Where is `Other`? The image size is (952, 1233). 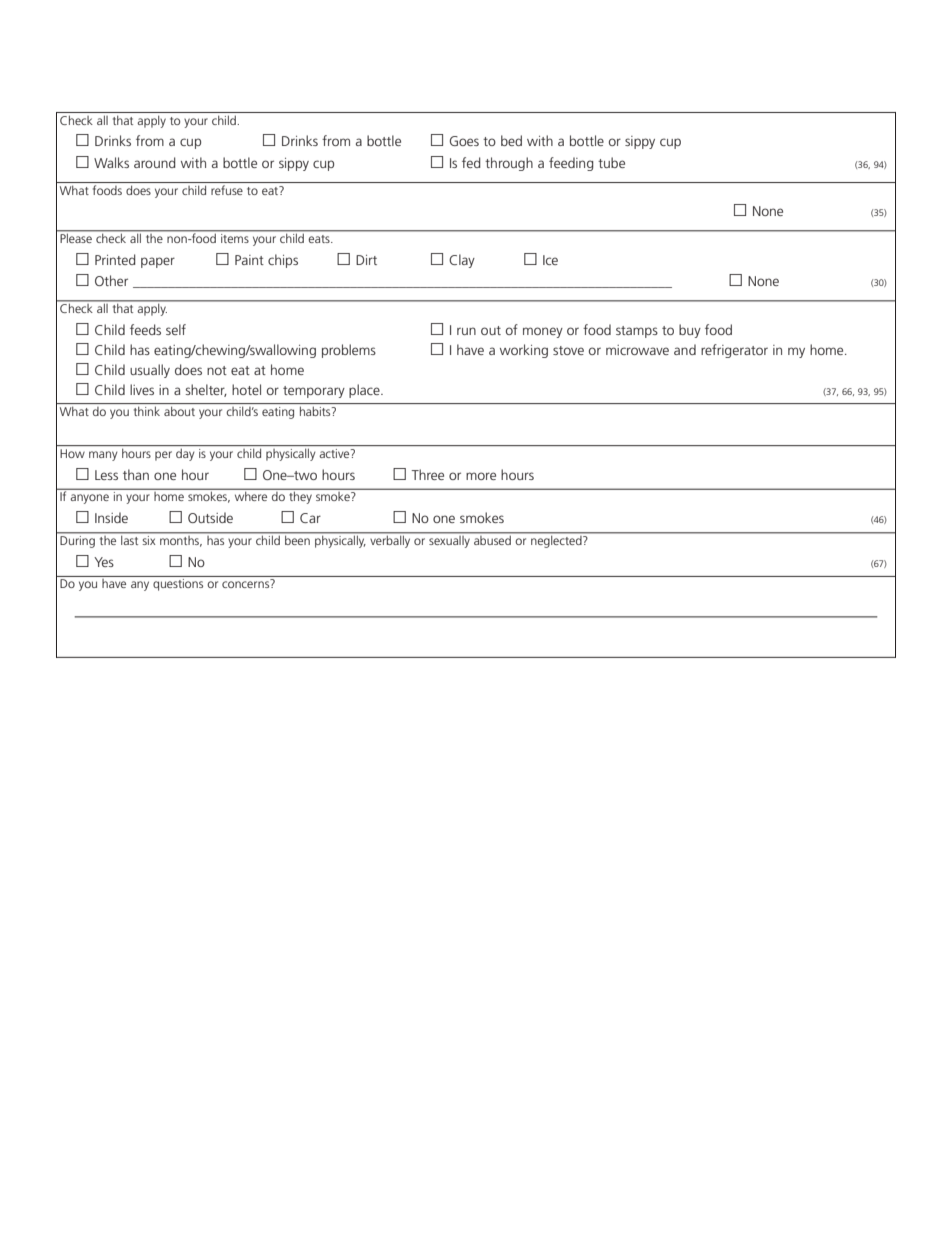 Other is located at coordinates (111, 280).
